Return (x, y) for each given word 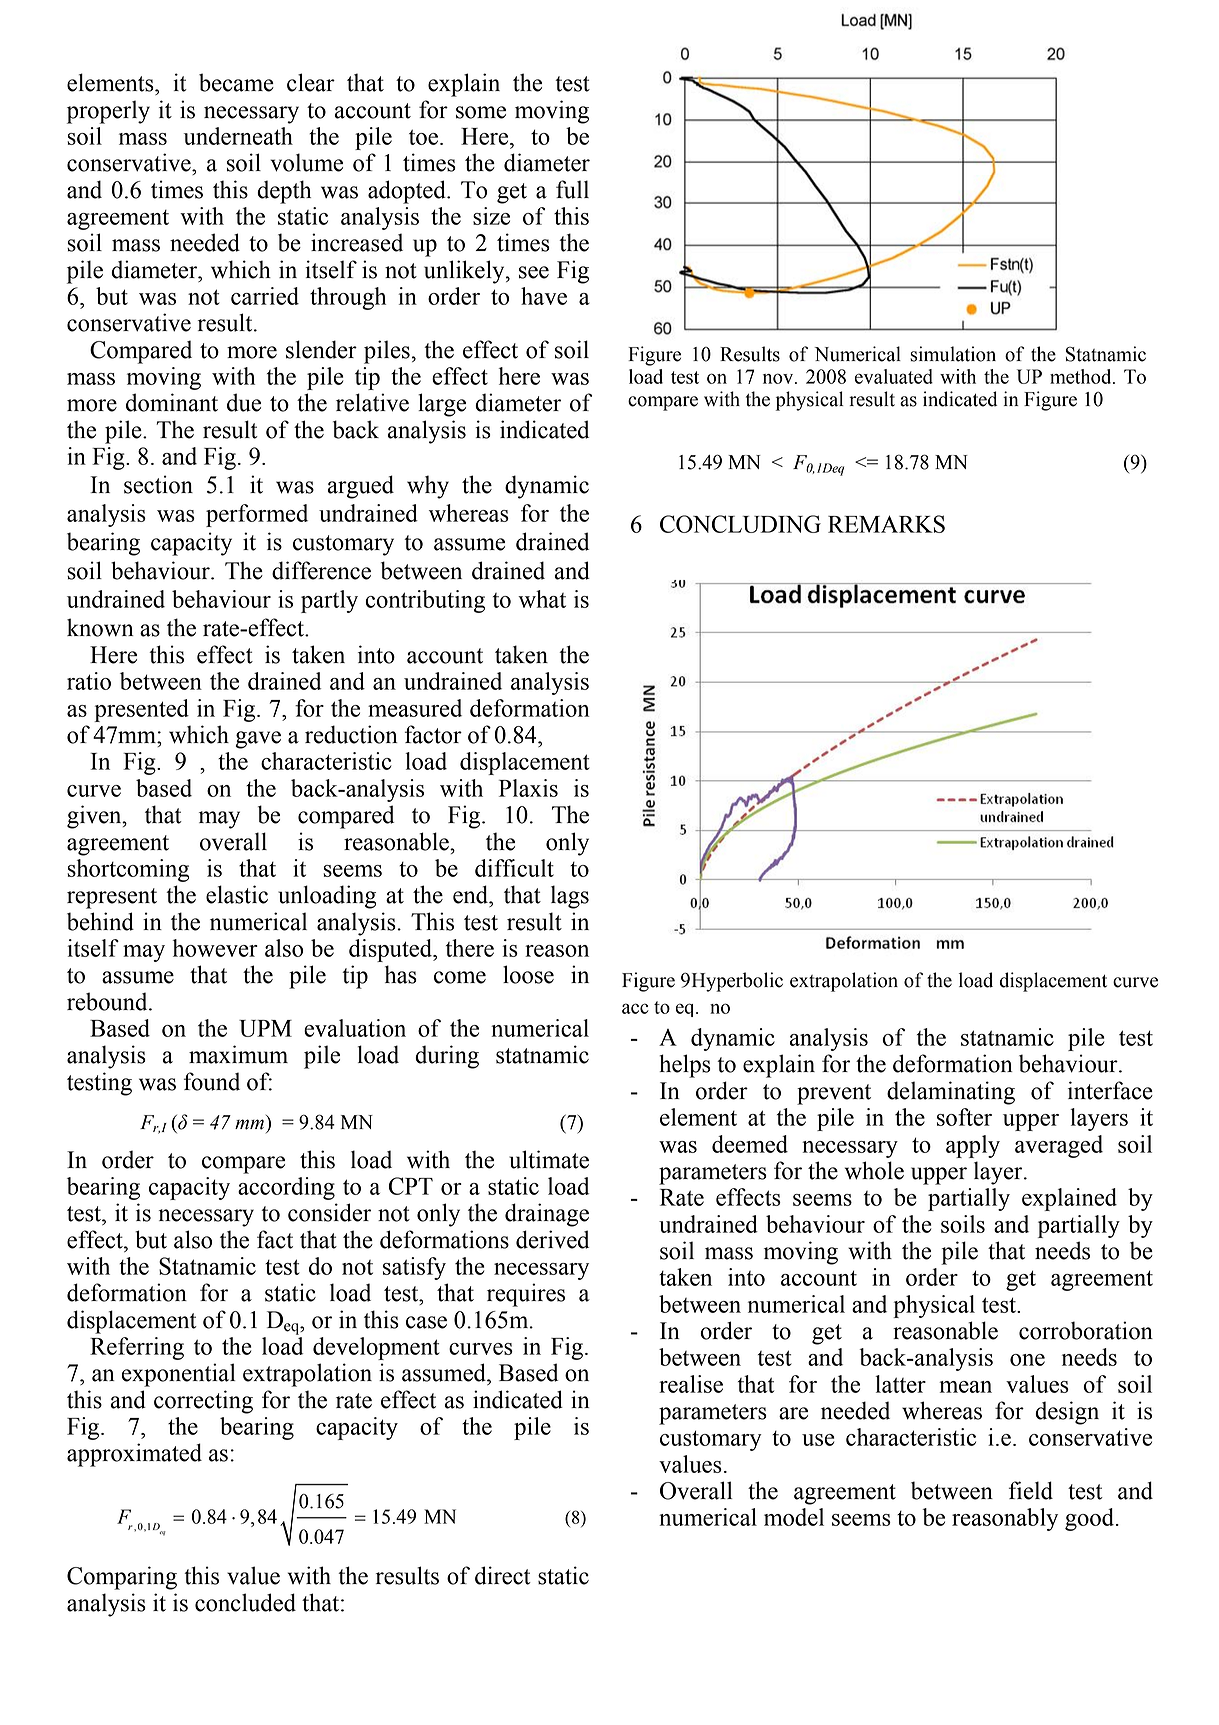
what (542, 599)
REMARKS (886, 524)
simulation (953, 354)
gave (258, 740)
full (572, 189)
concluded (245, 1602)
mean (965, 1387)
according (286, 1188)
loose (528, 974)
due (244, 402)
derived (552, 1239)
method (1082, 376)
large (442, 405)
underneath (238, 136)
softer (964, 1117)
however (215, 948)
